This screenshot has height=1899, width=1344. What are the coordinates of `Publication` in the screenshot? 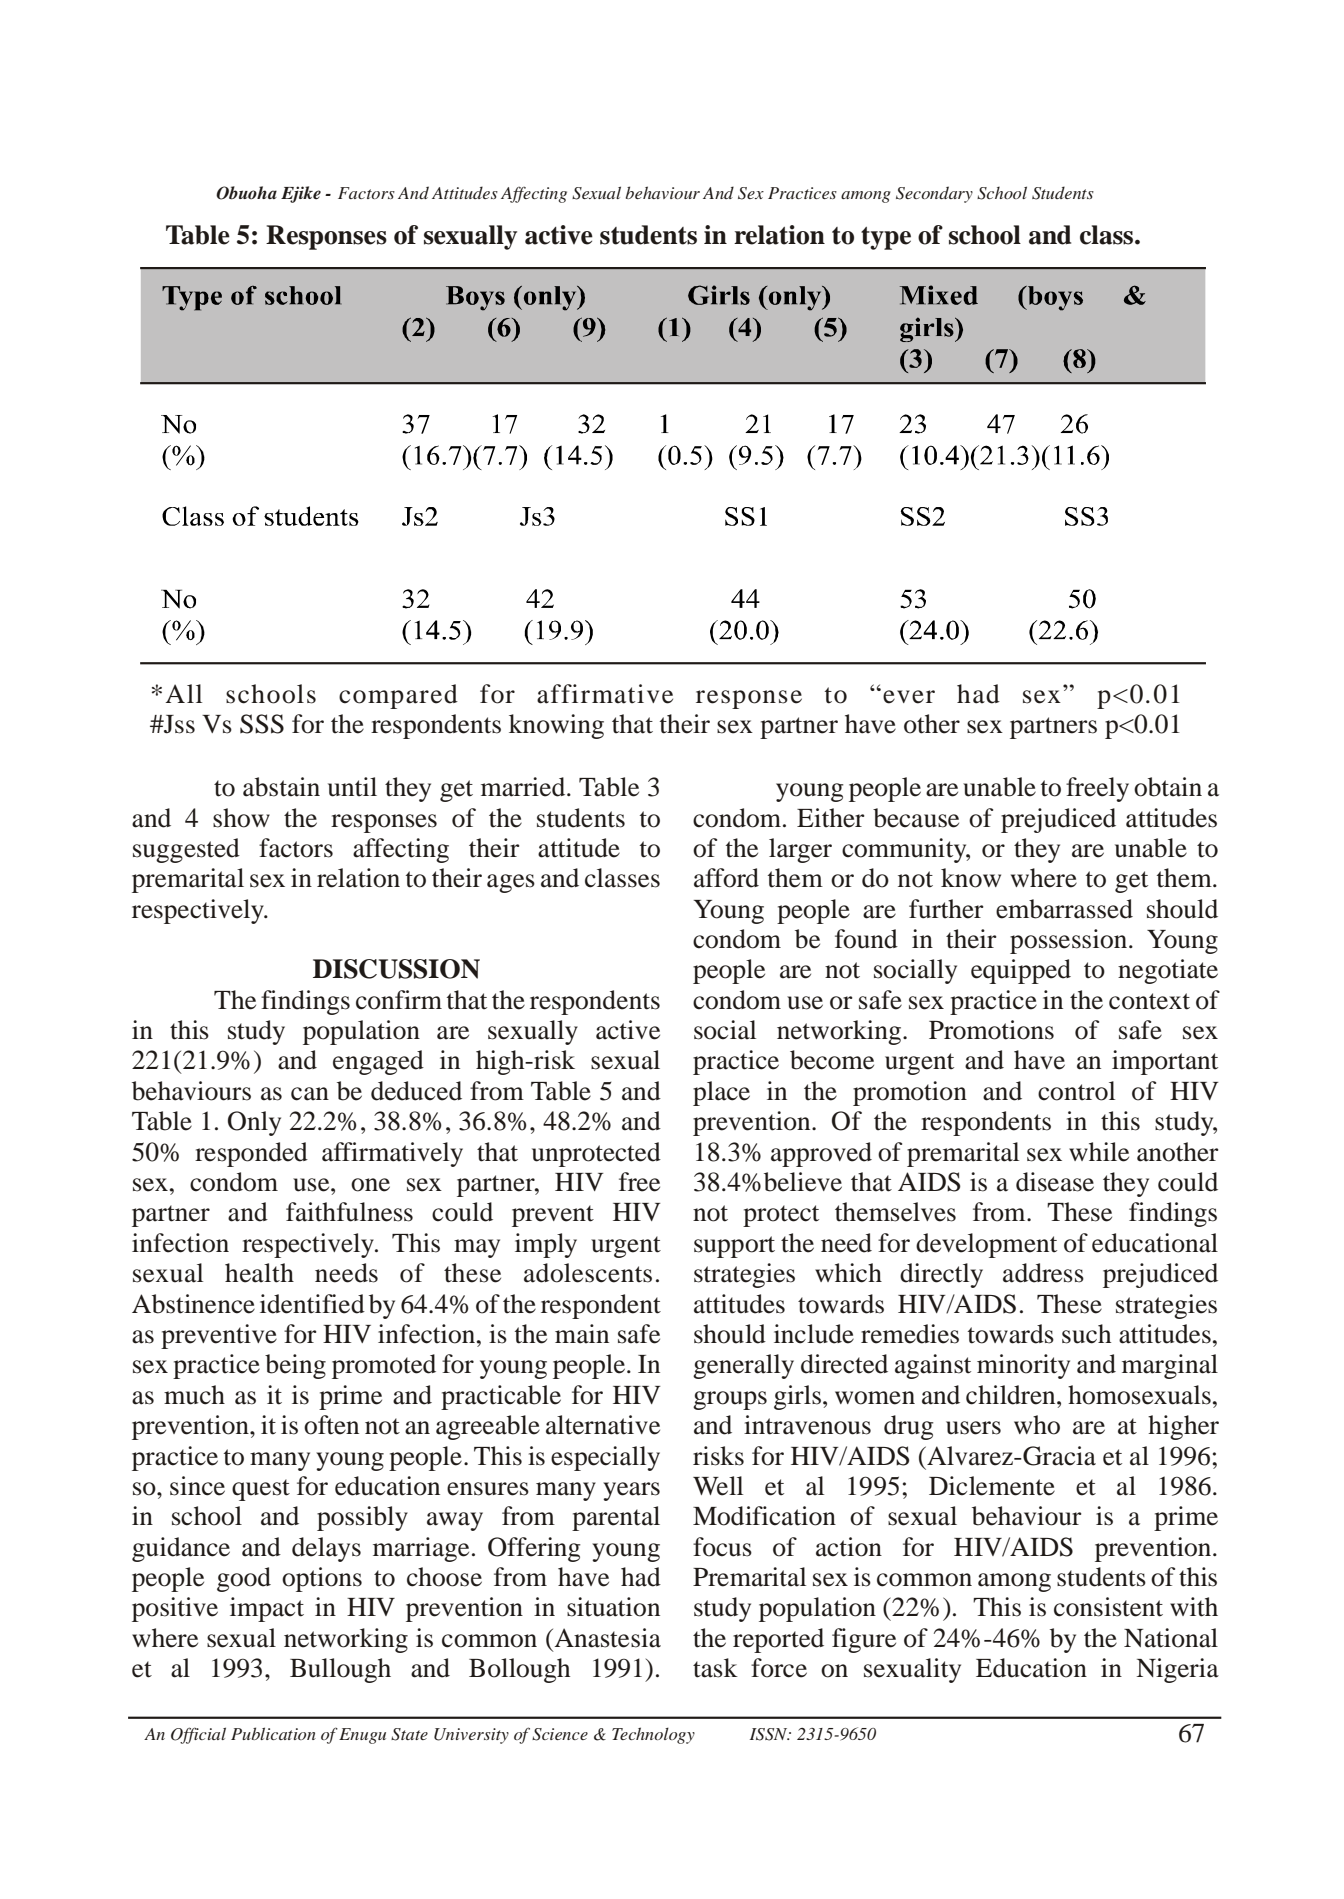 It's located at (273, 1733).
